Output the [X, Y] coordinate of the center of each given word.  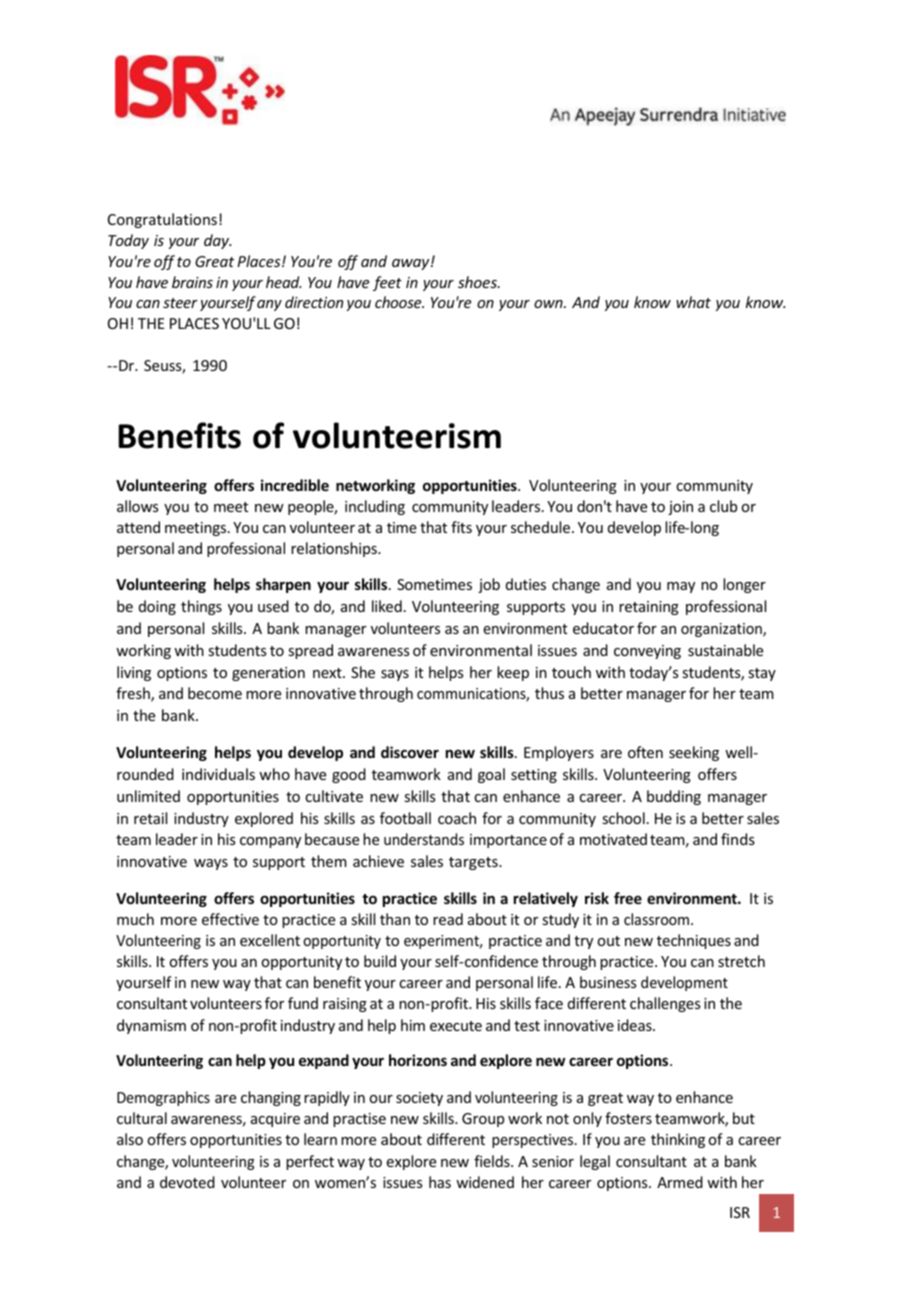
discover [410, 752]
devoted [187, 1182]
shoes [478, 282]
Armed [680, 1182]
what [693, 302]
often [645, 752]
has [440, 1182]
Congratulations [162, 220]
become [215, 693]
